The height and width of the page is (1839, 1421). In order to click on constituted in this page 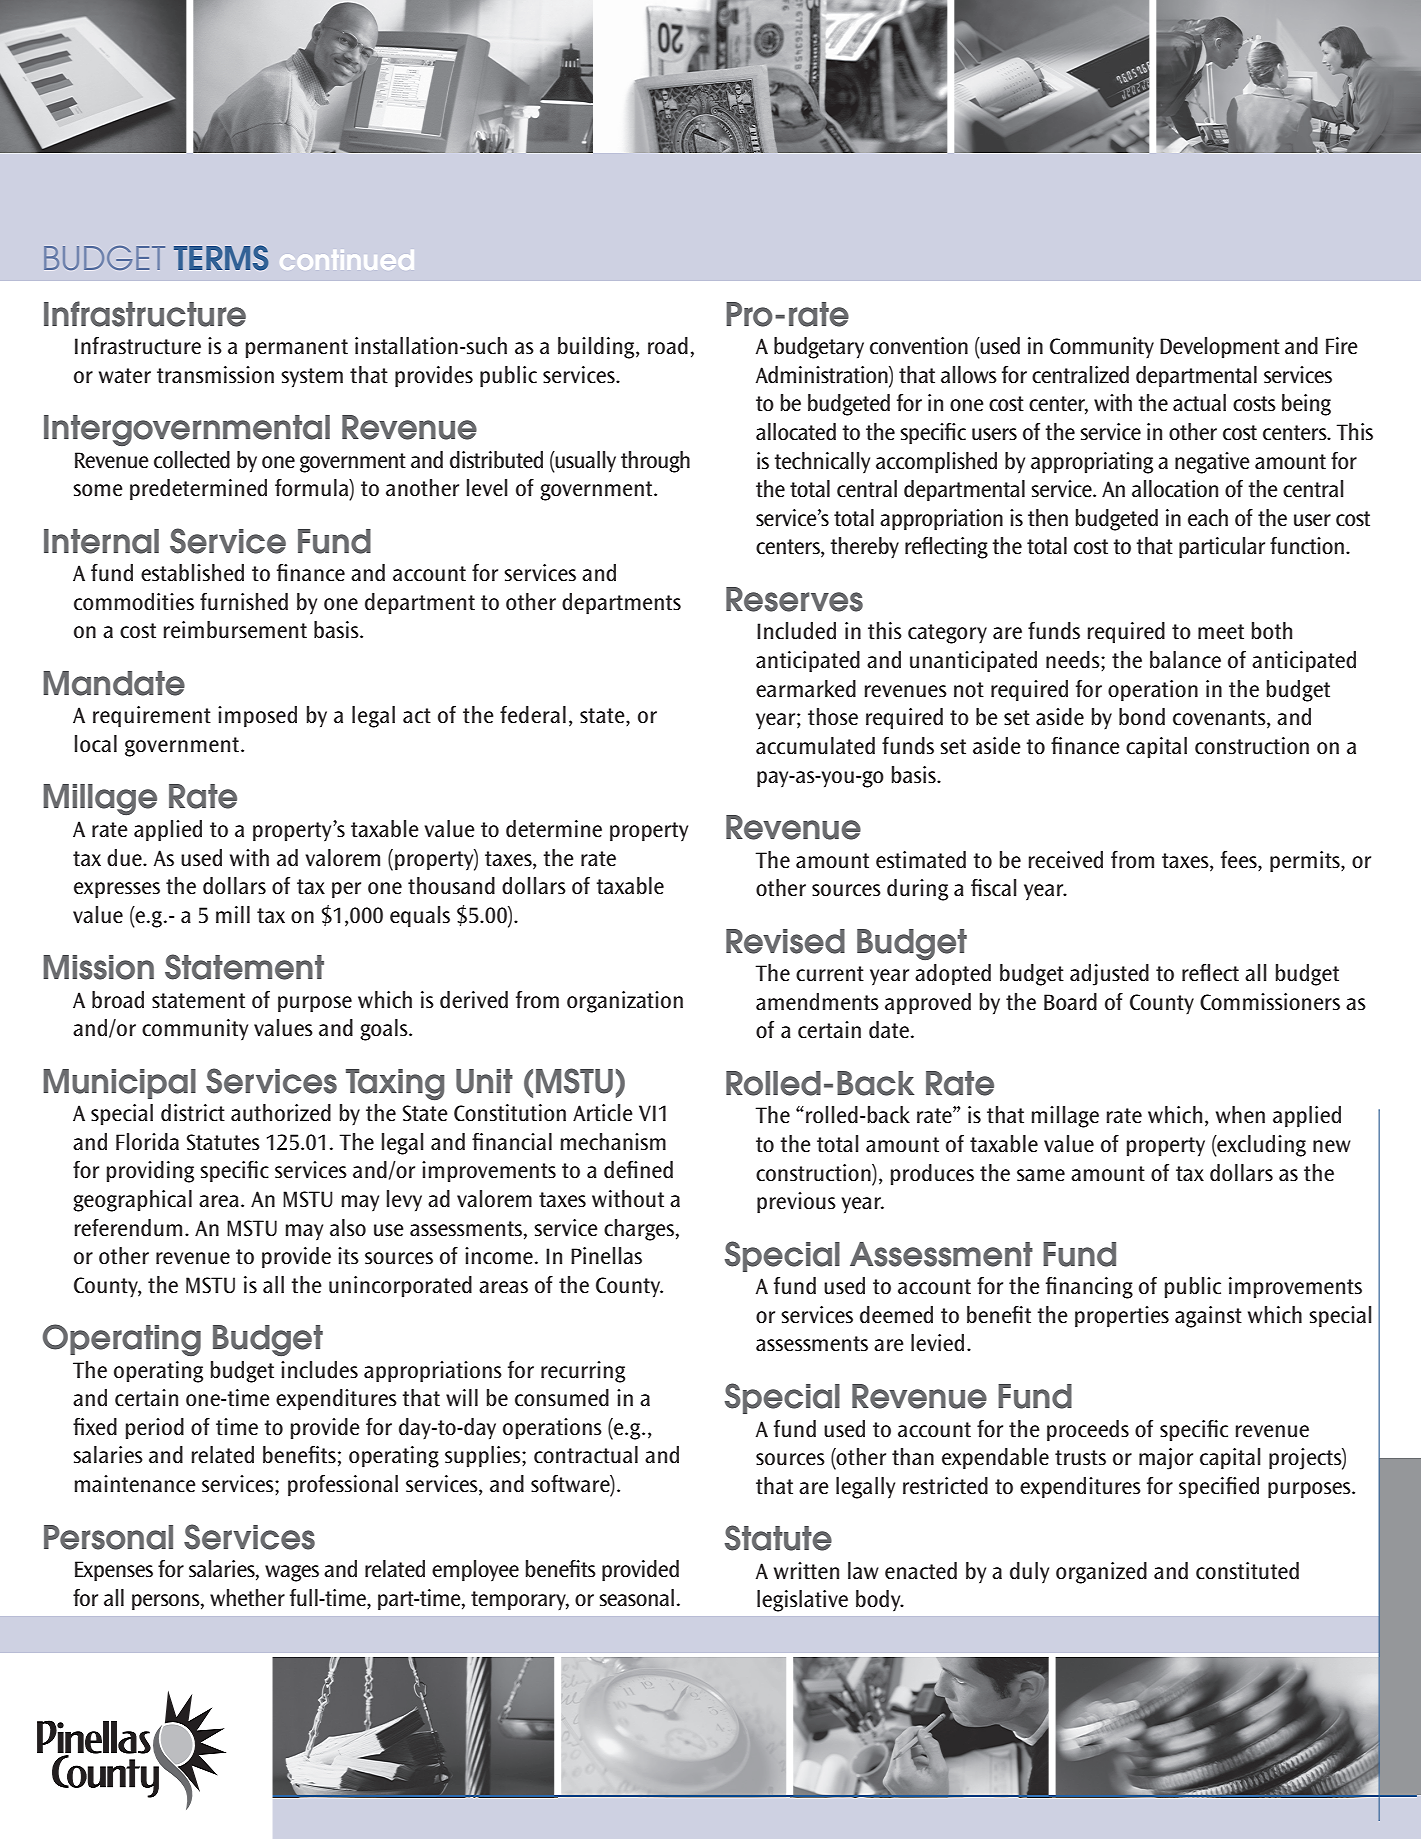, I will do `click(1247, 1571)`.
